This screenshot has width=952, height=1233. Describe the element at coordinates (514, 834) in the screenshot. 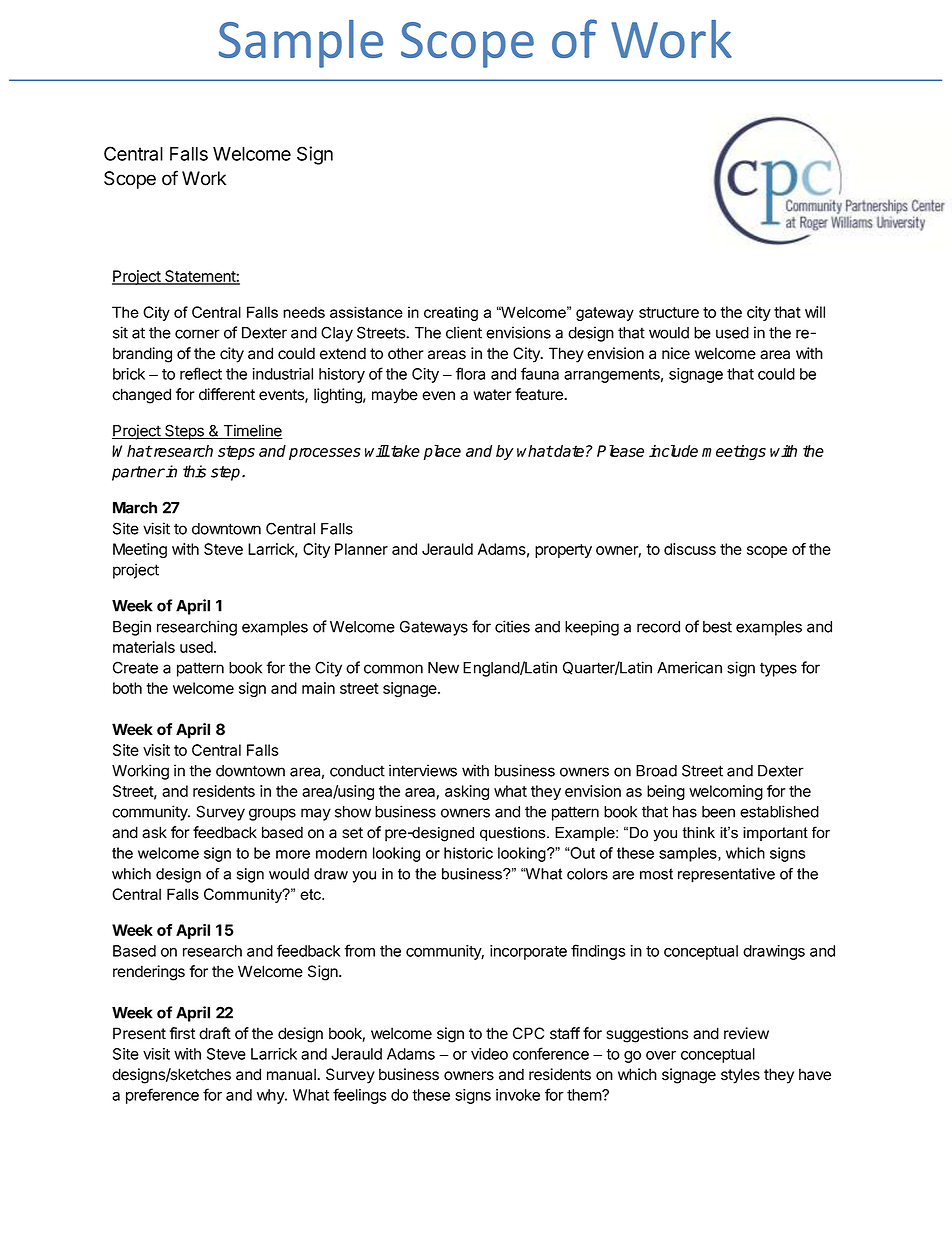

I see `questions` at that location.
